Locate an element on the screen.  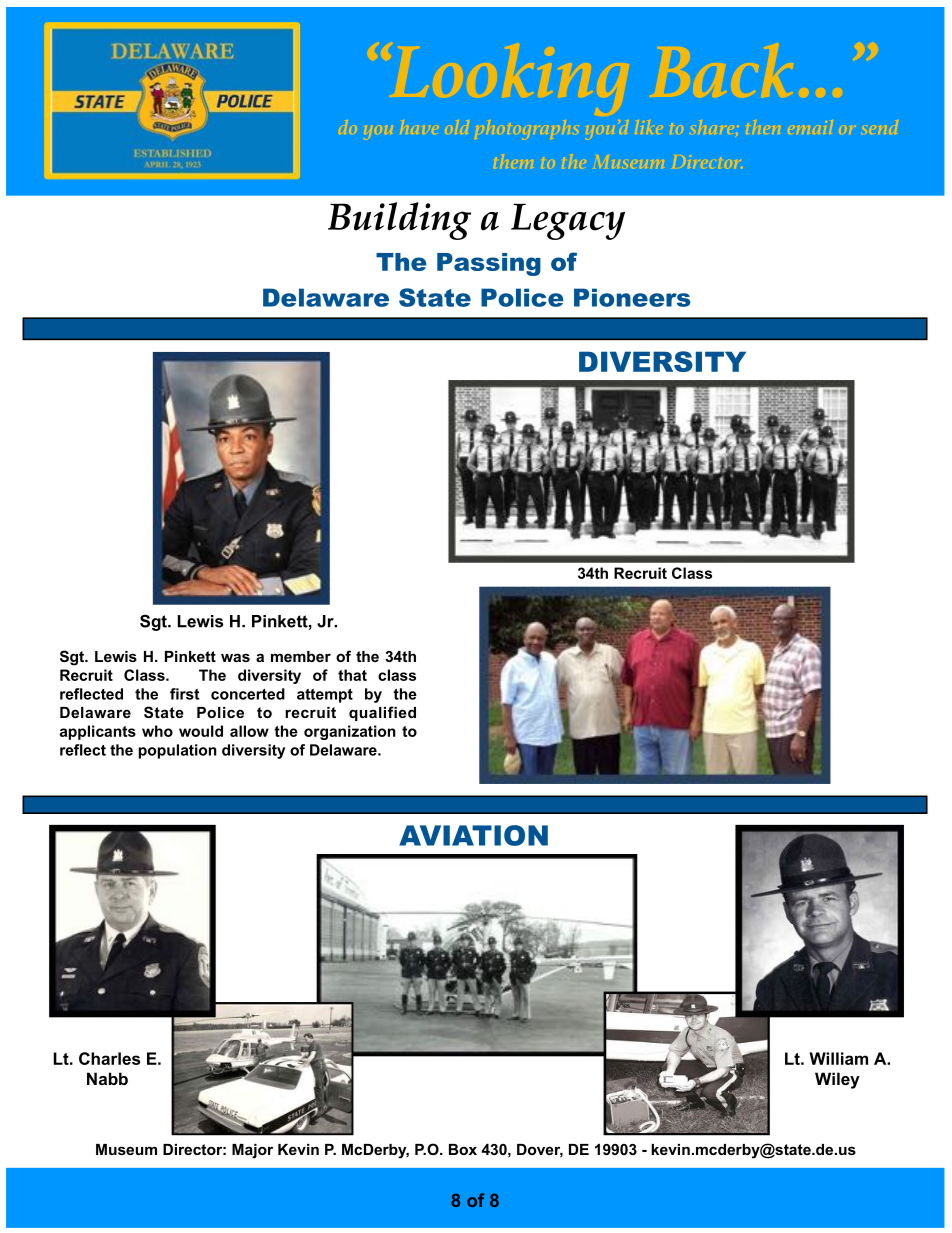
Major is located at coordinates (252, 1151).
